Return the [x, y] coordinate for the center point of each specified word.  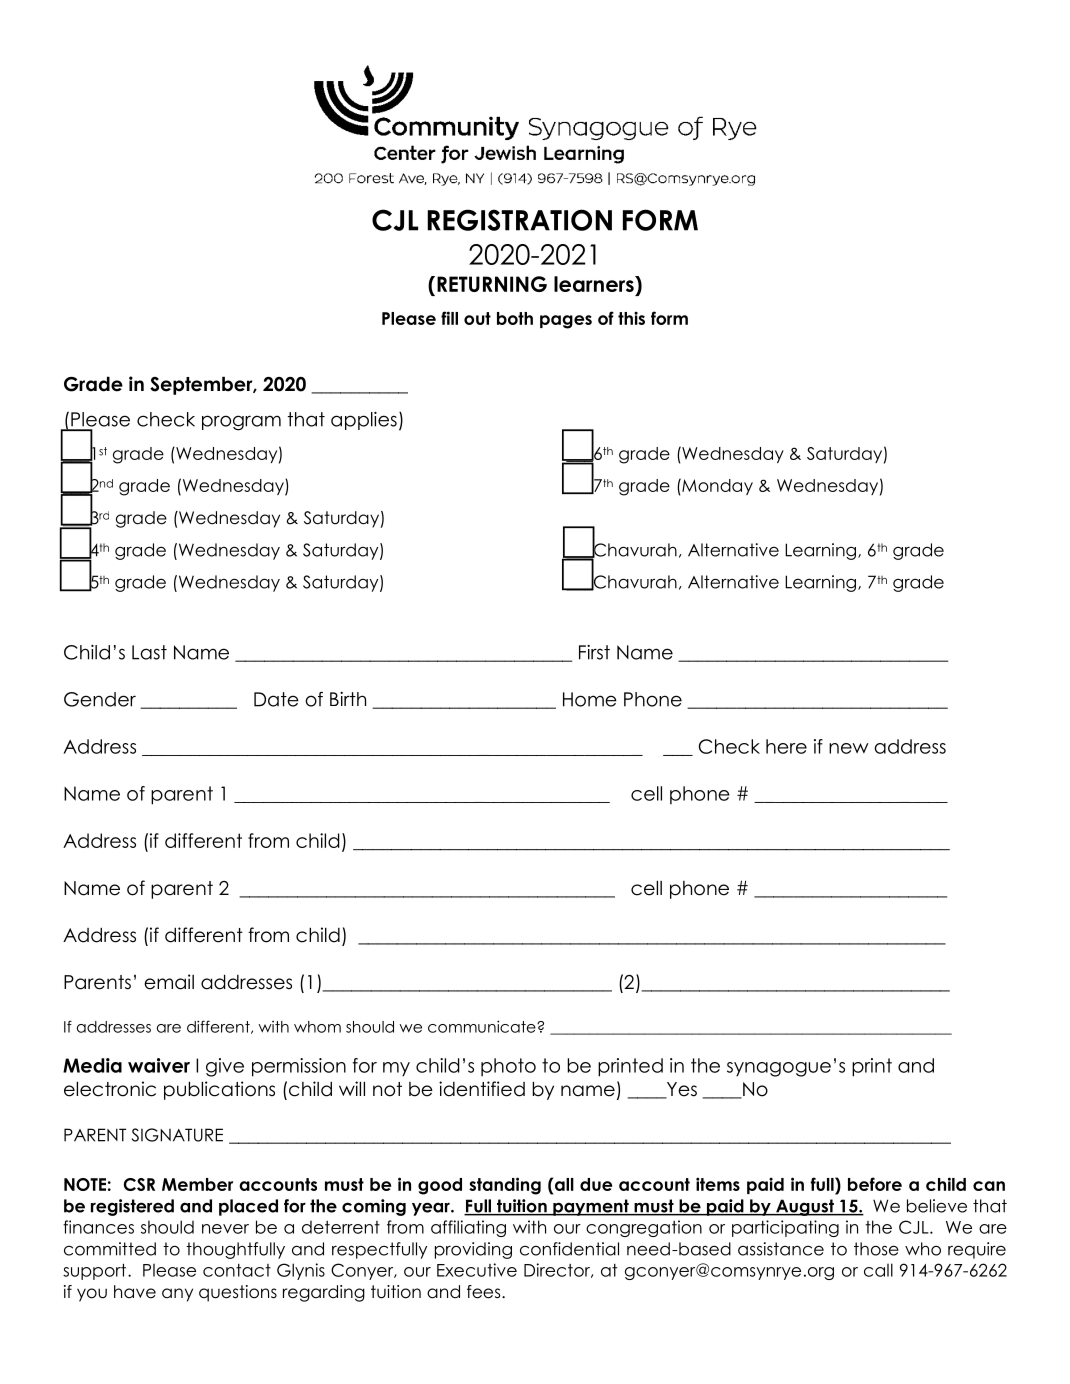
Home [590, 699]
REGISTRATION [519, 220]
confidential [569, 1249]
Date [276, 699]
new [849, 748]
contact [237, 1270]
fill [449, 318]
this [631, 318]
